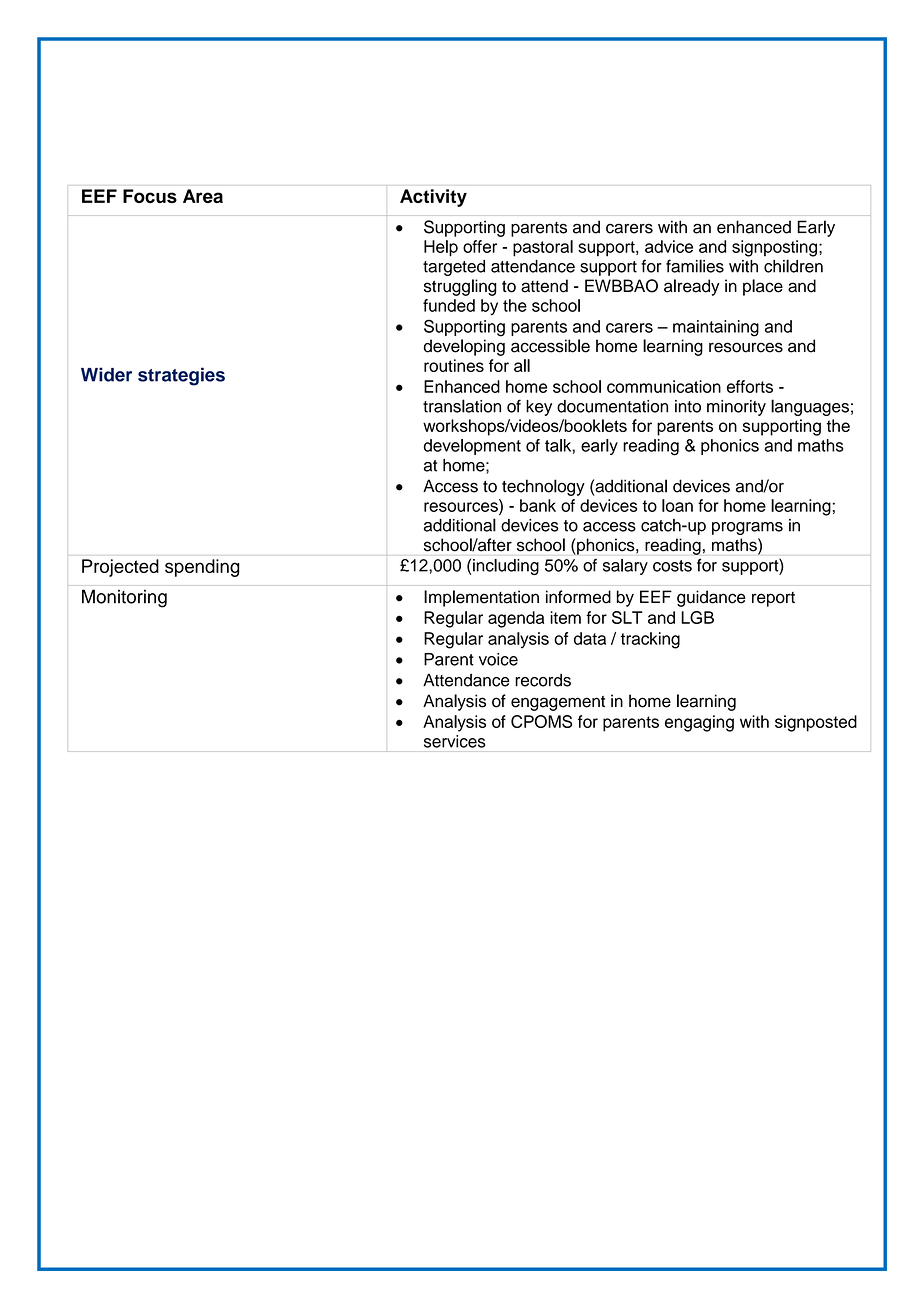 The width and height of the image is (924, 1308). I want to click on Area, so click(203, 196).
